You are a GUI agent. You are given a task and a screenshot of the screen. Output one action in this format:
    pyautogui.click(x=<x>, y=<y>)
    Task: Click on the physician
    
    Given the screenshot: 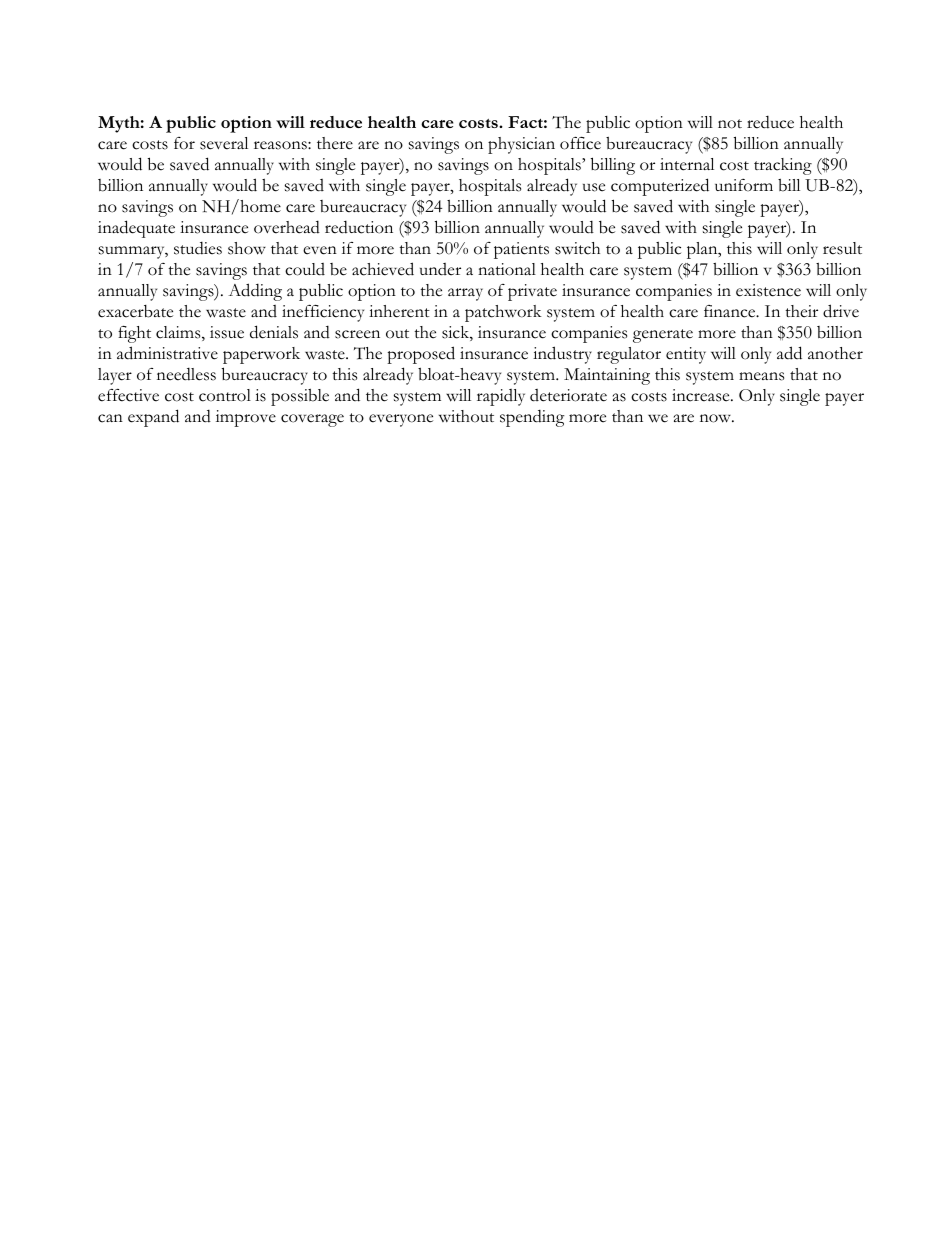 What is the action you would take?
    pyautogui.click(x=521, y=145)
